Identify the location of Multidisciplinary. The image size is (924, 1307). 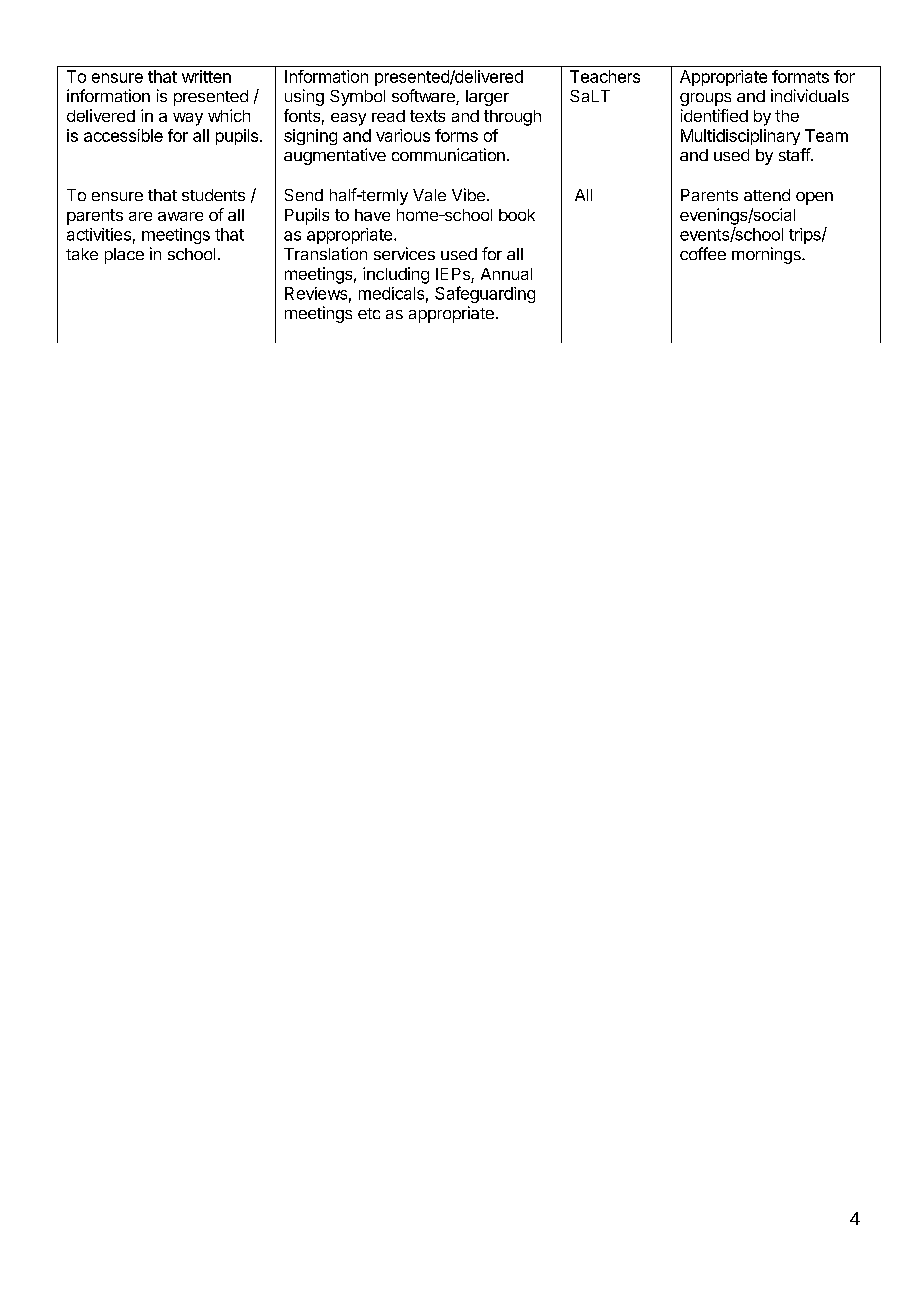
(740, 137).
